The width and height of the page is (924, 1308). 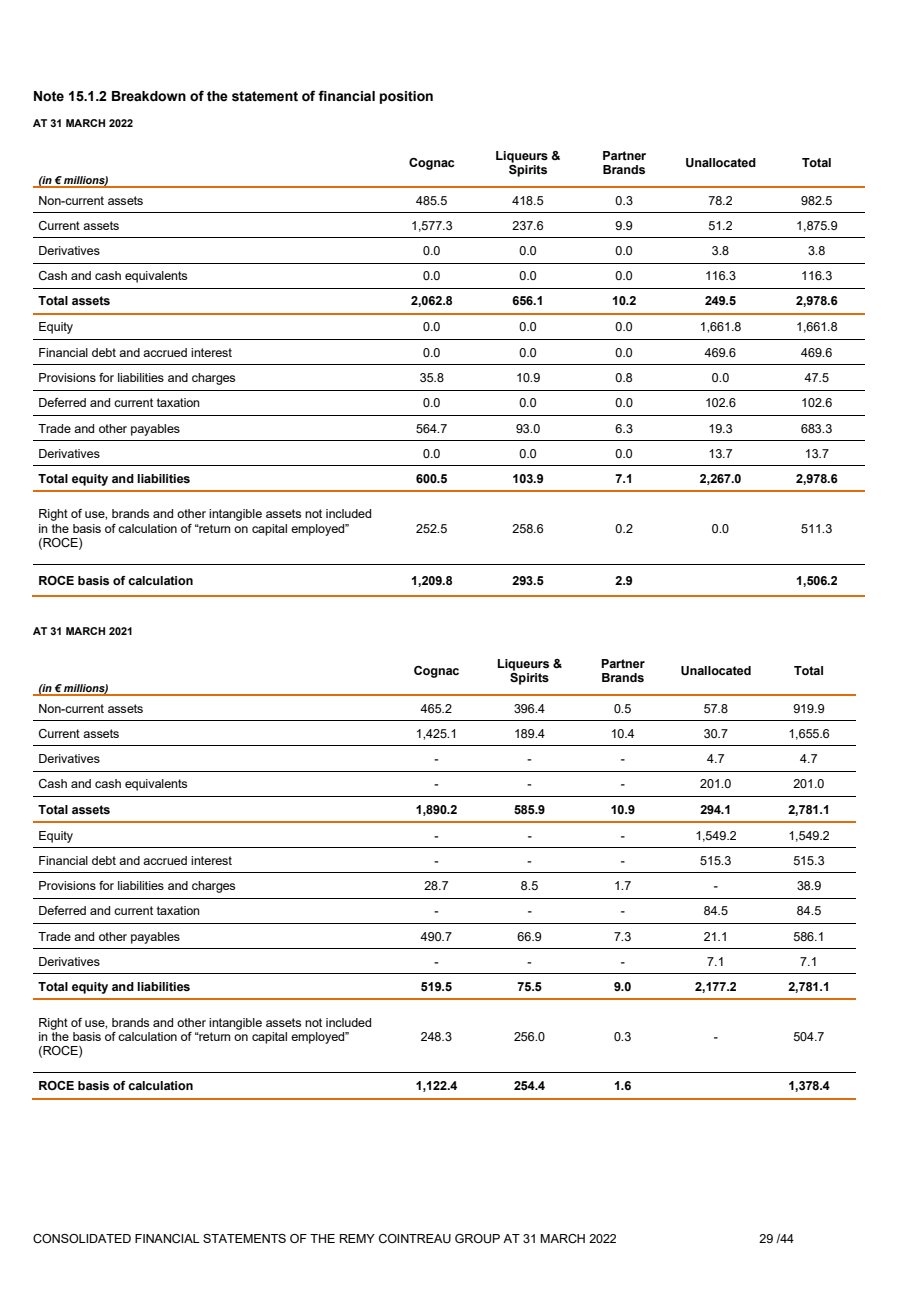 What do you see at coordinates (406, 97) in the page?
I see `position` at bounding box center [406, 97].
